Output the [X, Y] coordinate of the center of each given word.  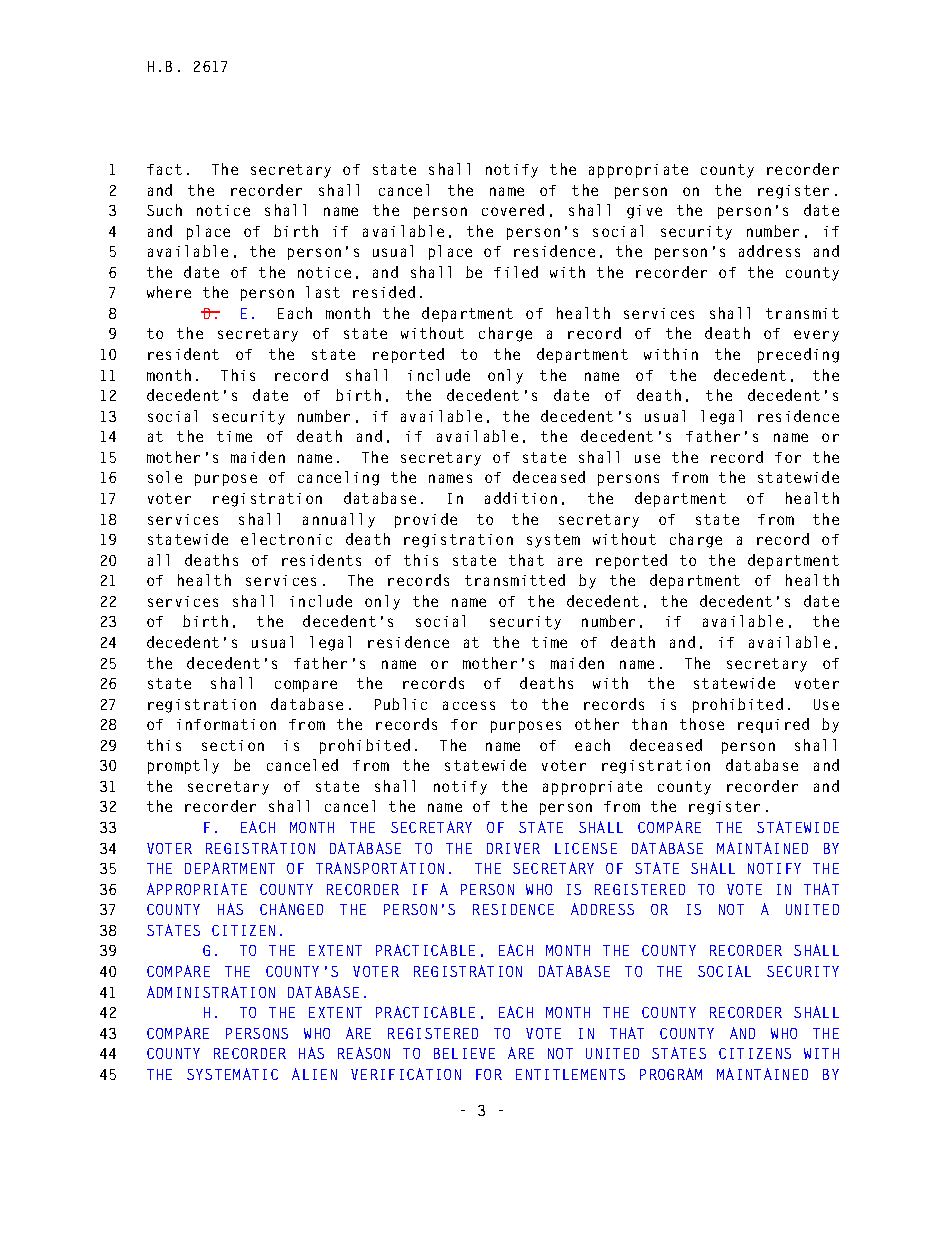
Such [164, 210]
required [773, 725]
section [233, 745]
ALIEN [314, 1074]
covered [513, 210]
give [644, 212]
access [469, 705]
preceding [798, 355]
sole [165, 477]
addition [521, 498]
